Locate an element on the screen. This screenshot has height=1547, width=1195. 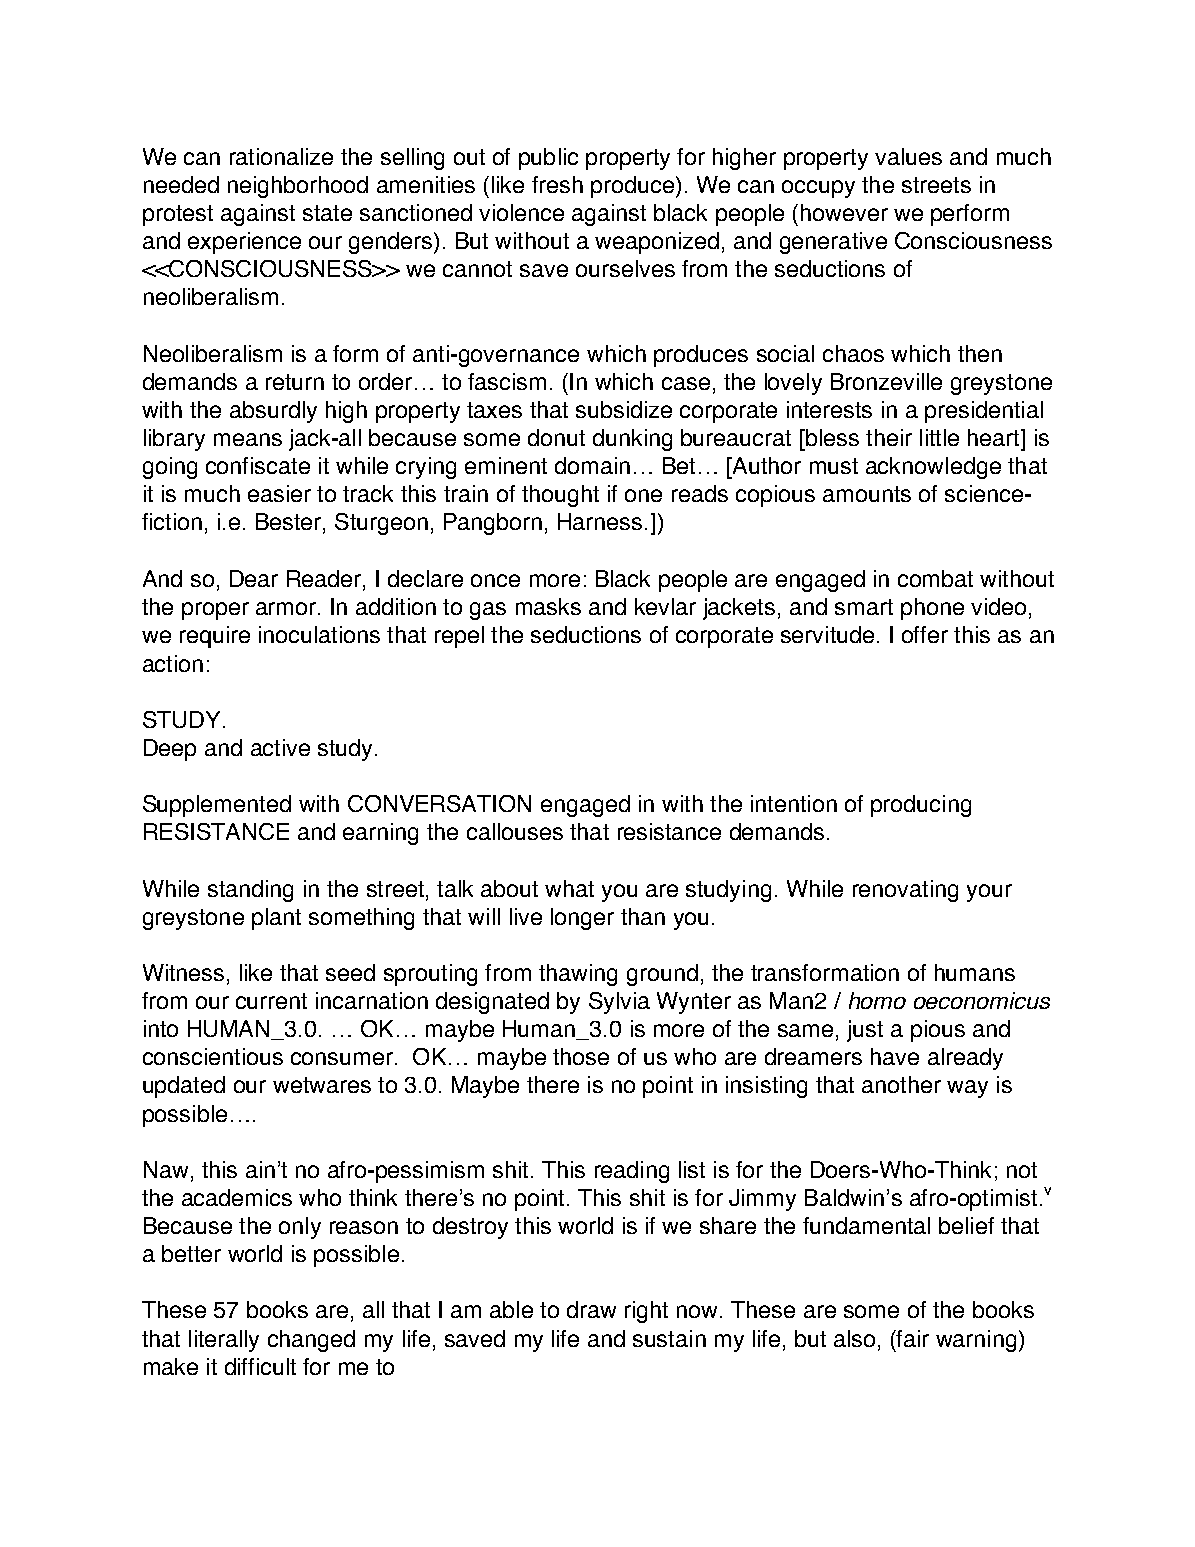
homo is located at coordinates (877, 1000).
